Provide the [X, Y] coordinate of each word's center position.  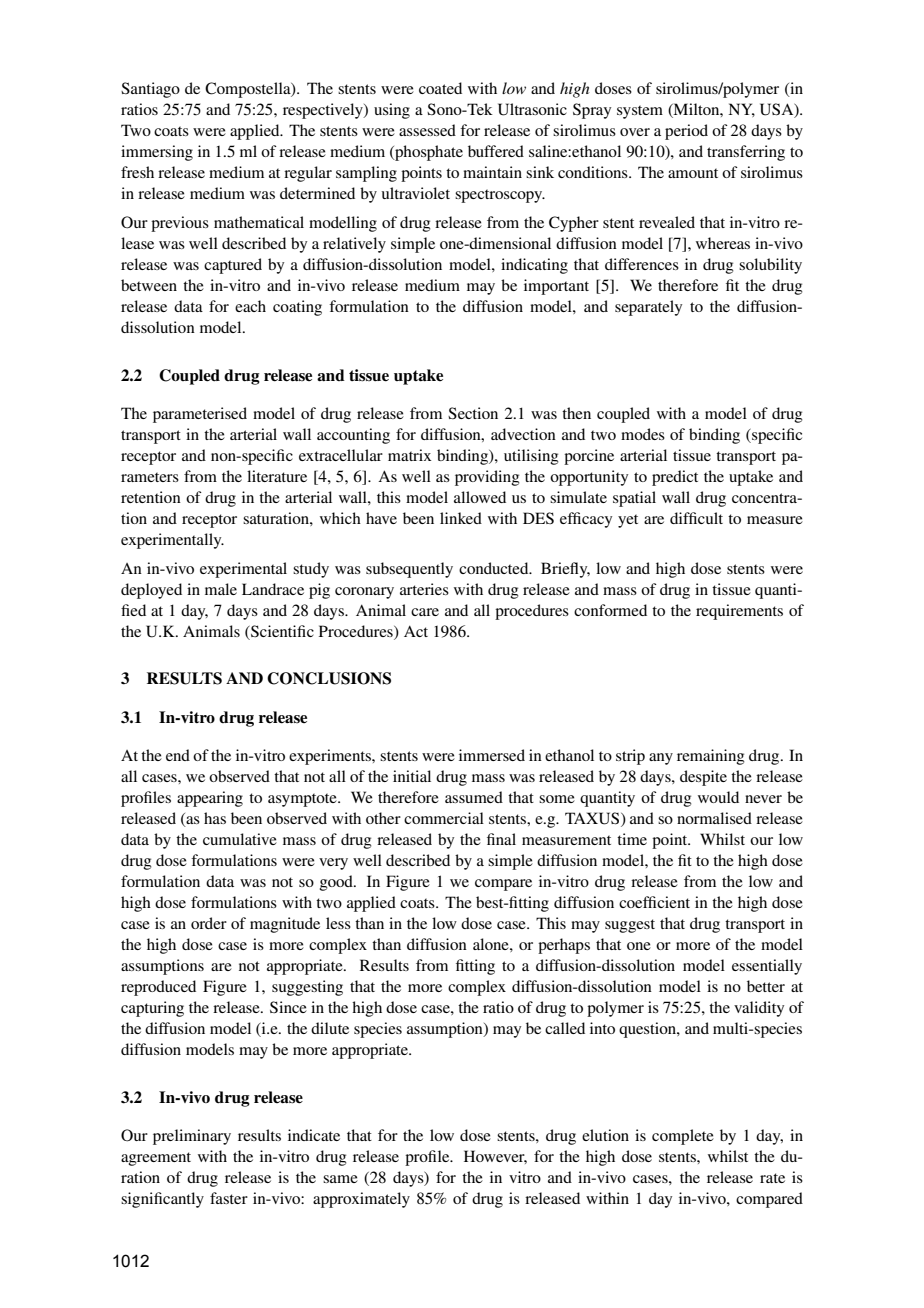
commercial [444, 818]
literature [277, 476]
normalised [714, 818]
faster [229, 1198]
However [495, 1157]
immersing [157, 153]
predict [675, 478]
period [686, 132]
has [215, 818]
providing [487, 478]
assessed [427, 130]
